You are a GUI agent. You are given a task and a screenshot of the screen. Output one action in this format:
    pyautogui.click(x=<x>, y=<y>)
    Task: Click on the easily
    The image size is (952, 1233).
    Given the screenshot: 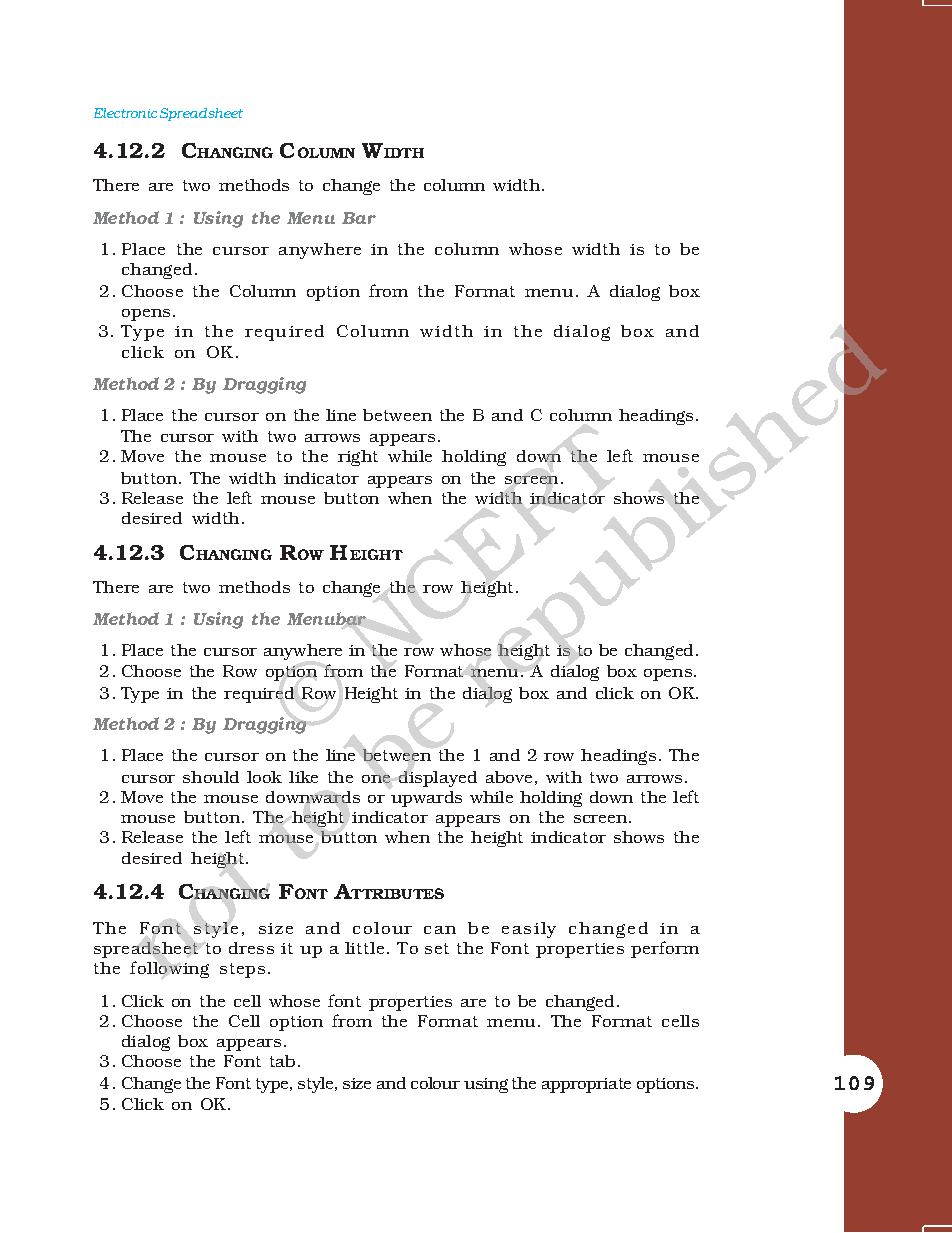 What is the action you would take?
    pyautogui.click(x=529, y=930)
